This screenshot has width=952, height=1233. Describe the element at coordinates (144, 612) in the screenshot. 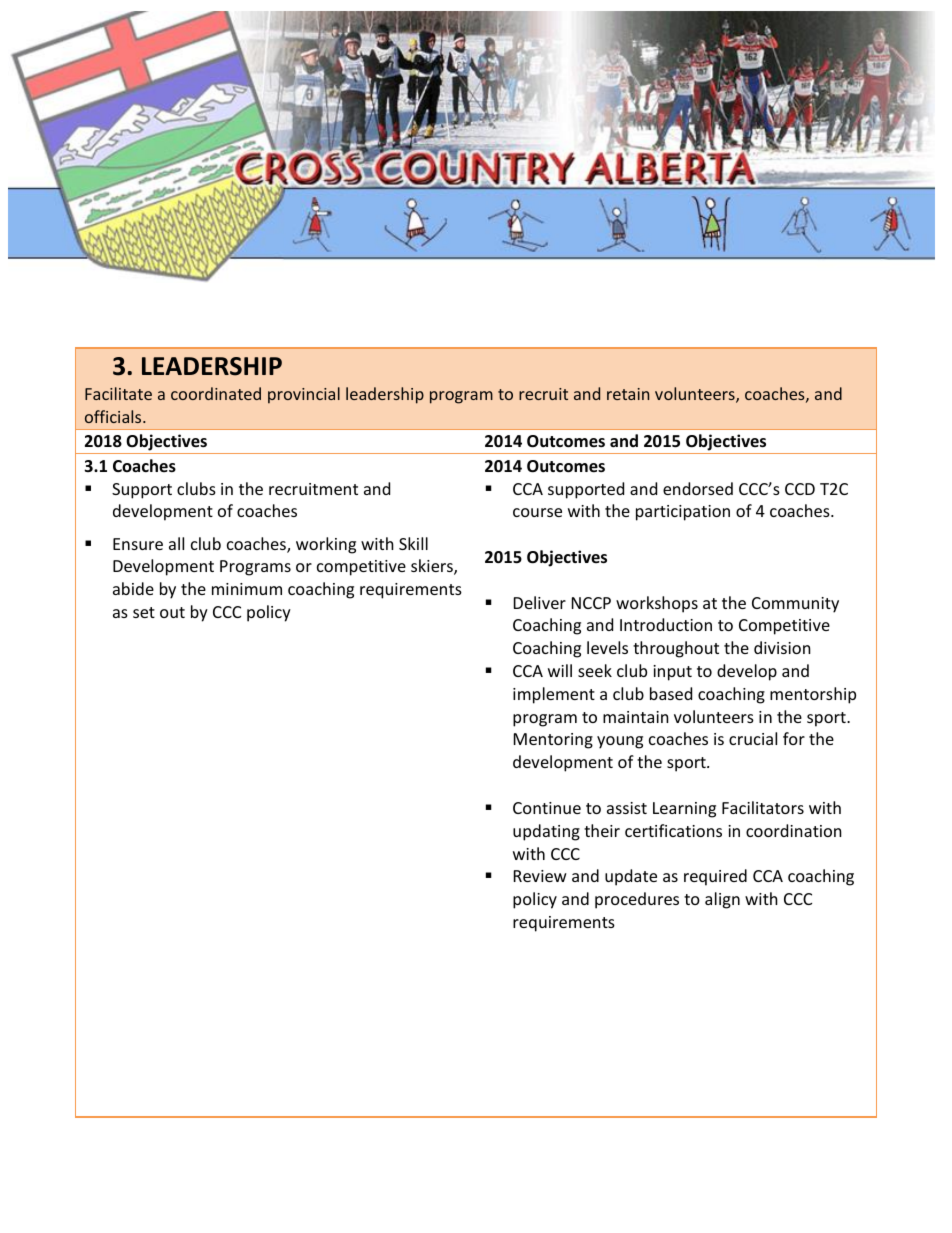

I see `set` at that location.
